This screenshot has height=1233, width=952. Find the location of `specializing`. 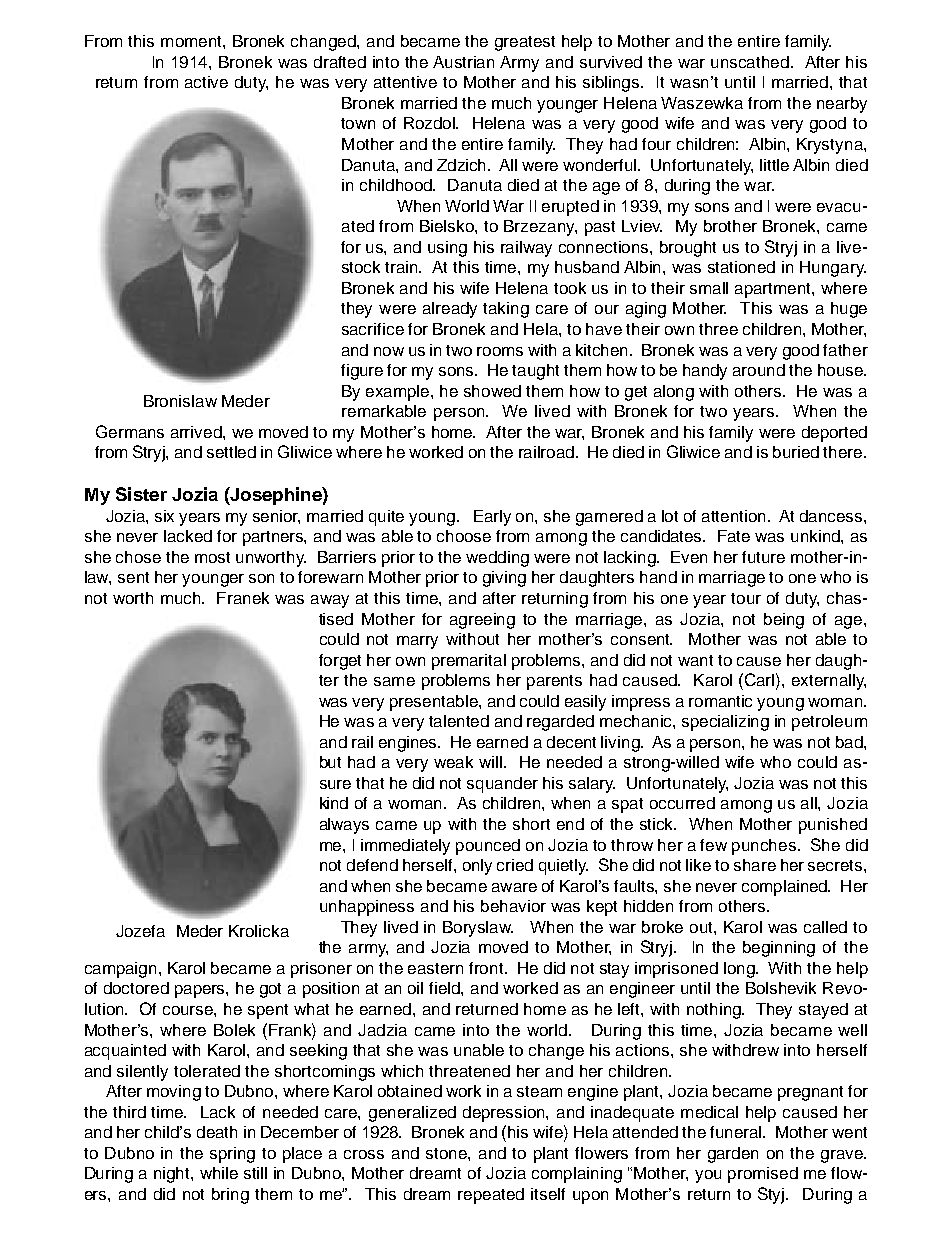

specializing is located at coordinates (725, 723).
